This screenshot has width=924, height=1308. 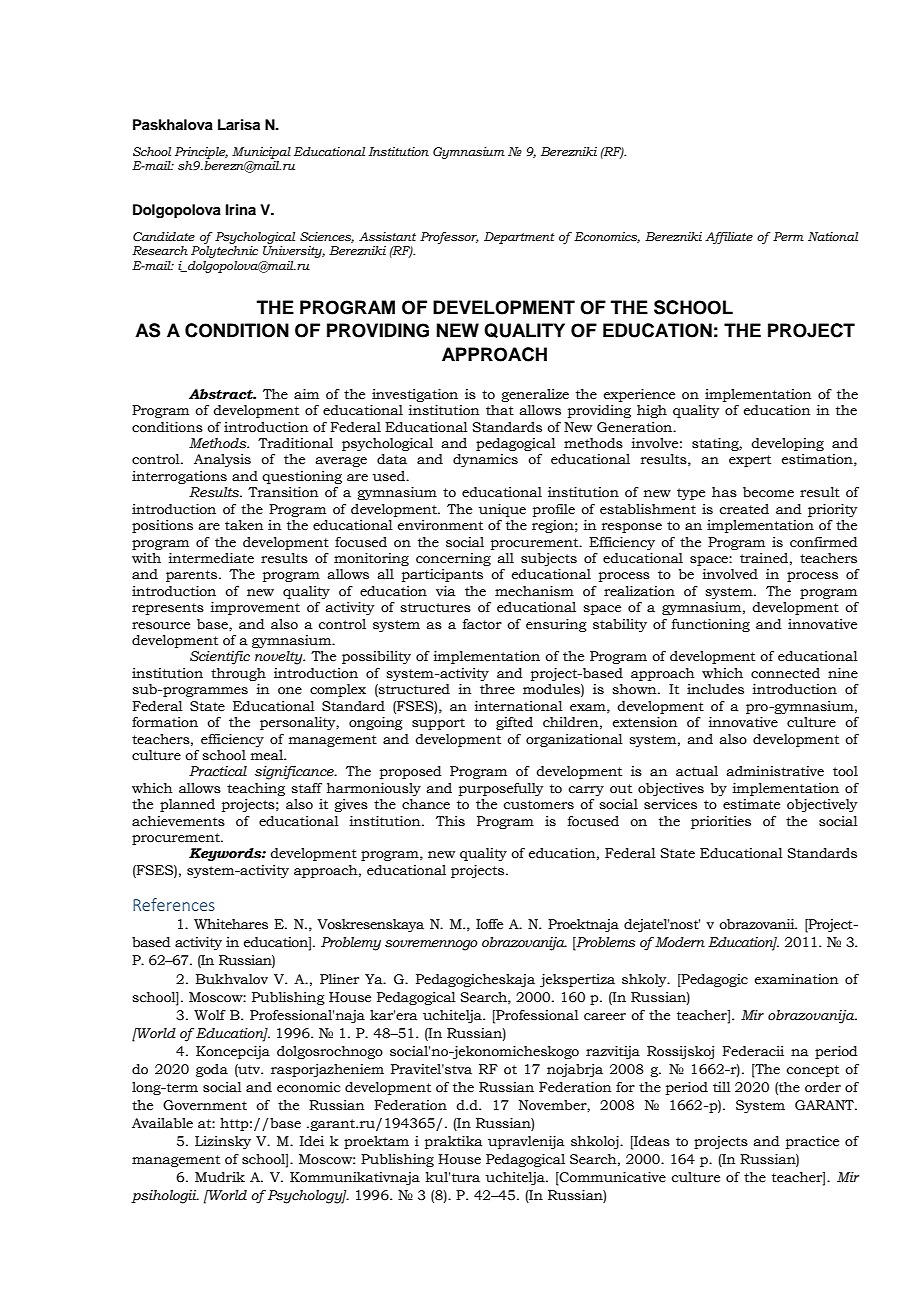 I want to click on Communicative, so click(x=612, y=1178).
